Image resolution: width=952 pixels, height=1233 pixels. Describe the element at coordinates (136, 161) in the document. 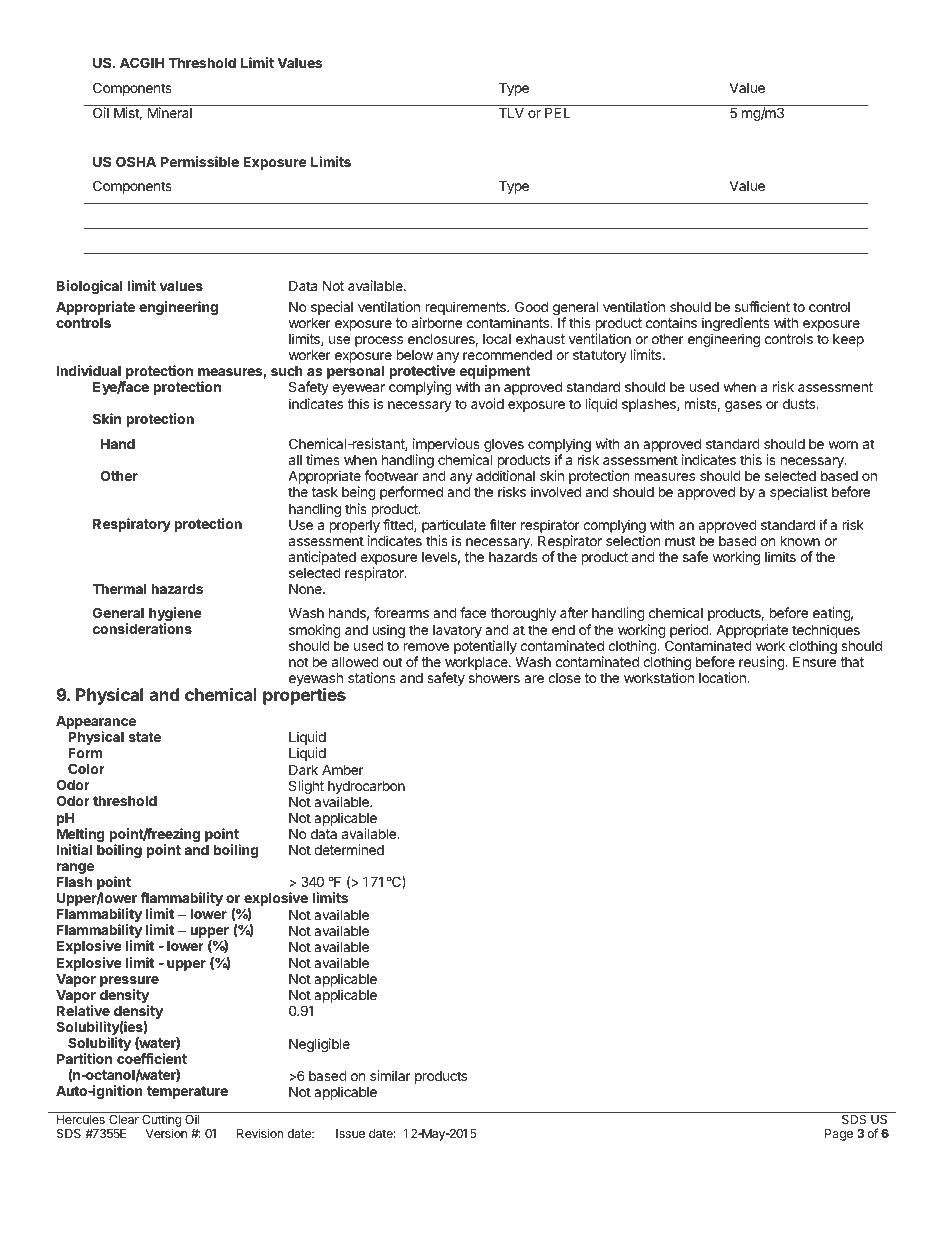

I see `OSHA` at that location.
